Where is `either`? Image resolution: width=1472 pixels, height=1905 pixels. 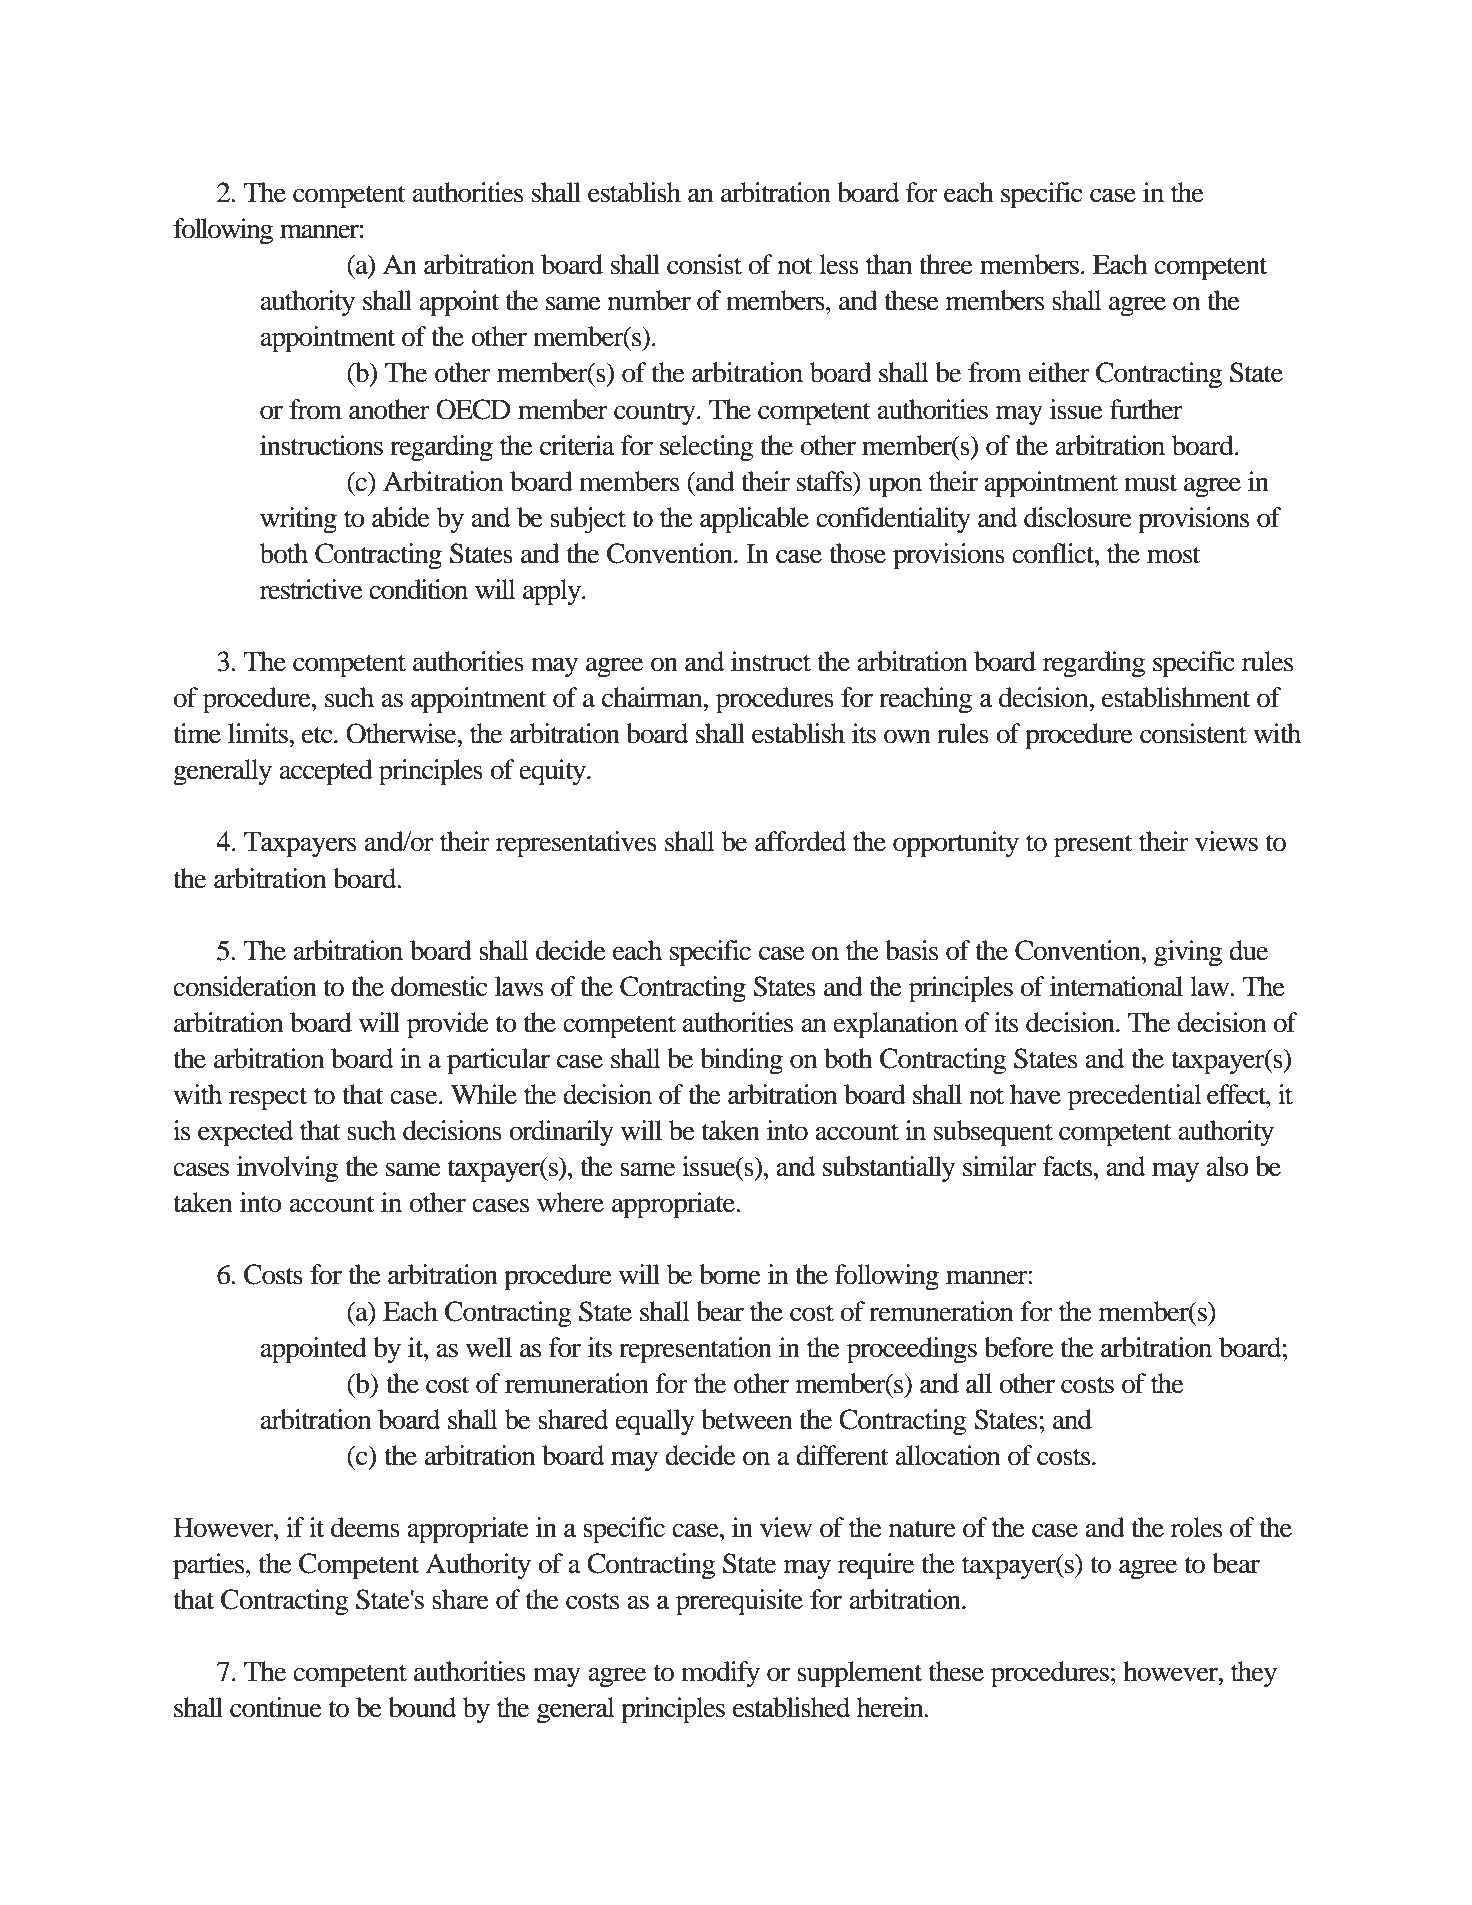
either is located at coordinates (1059, 372).
